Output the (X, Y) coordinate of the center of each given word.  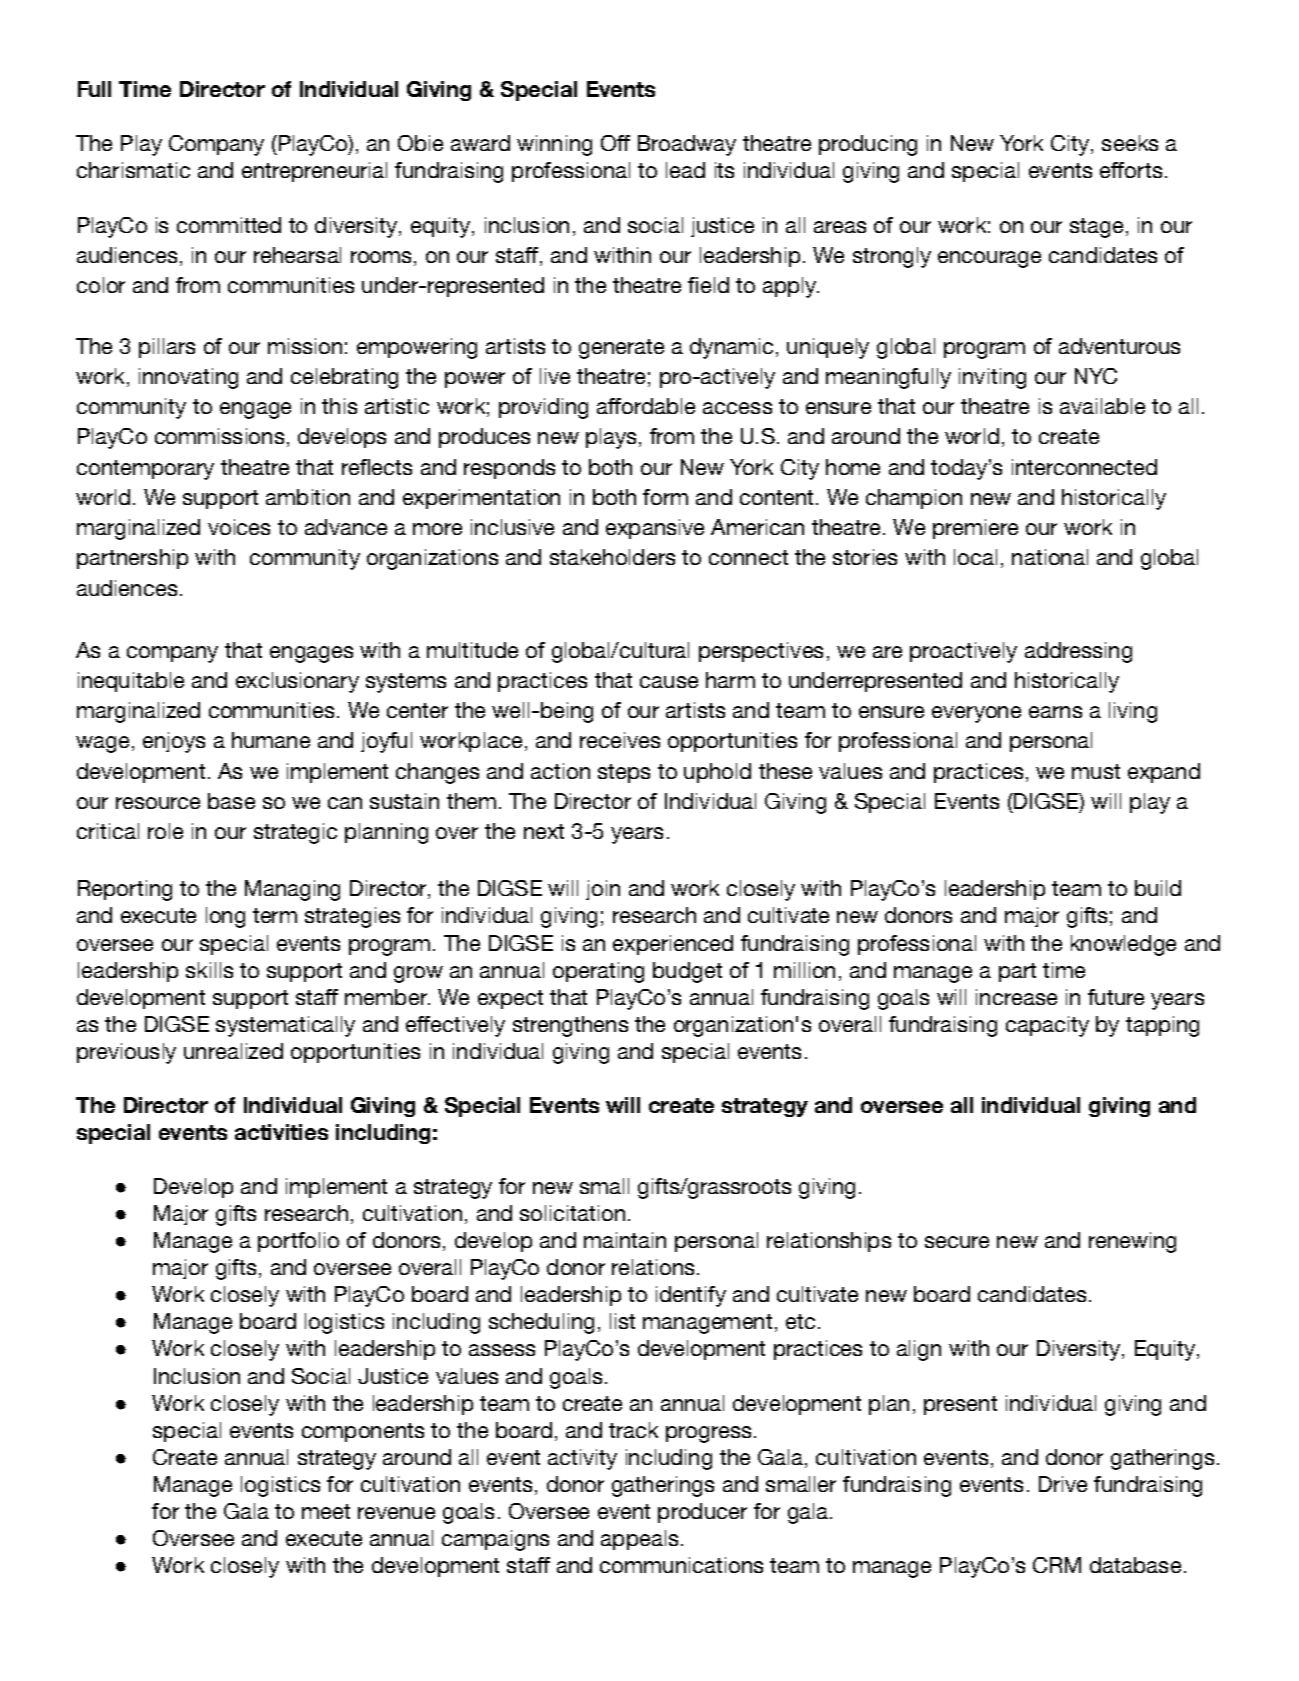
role (165, 831)
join (603, 890)
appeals (639, 1540)
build (1158, 888)
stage (1096, 228)
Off (615, 143)
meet (326, 1511)
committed (229, 225)
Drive (1063, 1484)
